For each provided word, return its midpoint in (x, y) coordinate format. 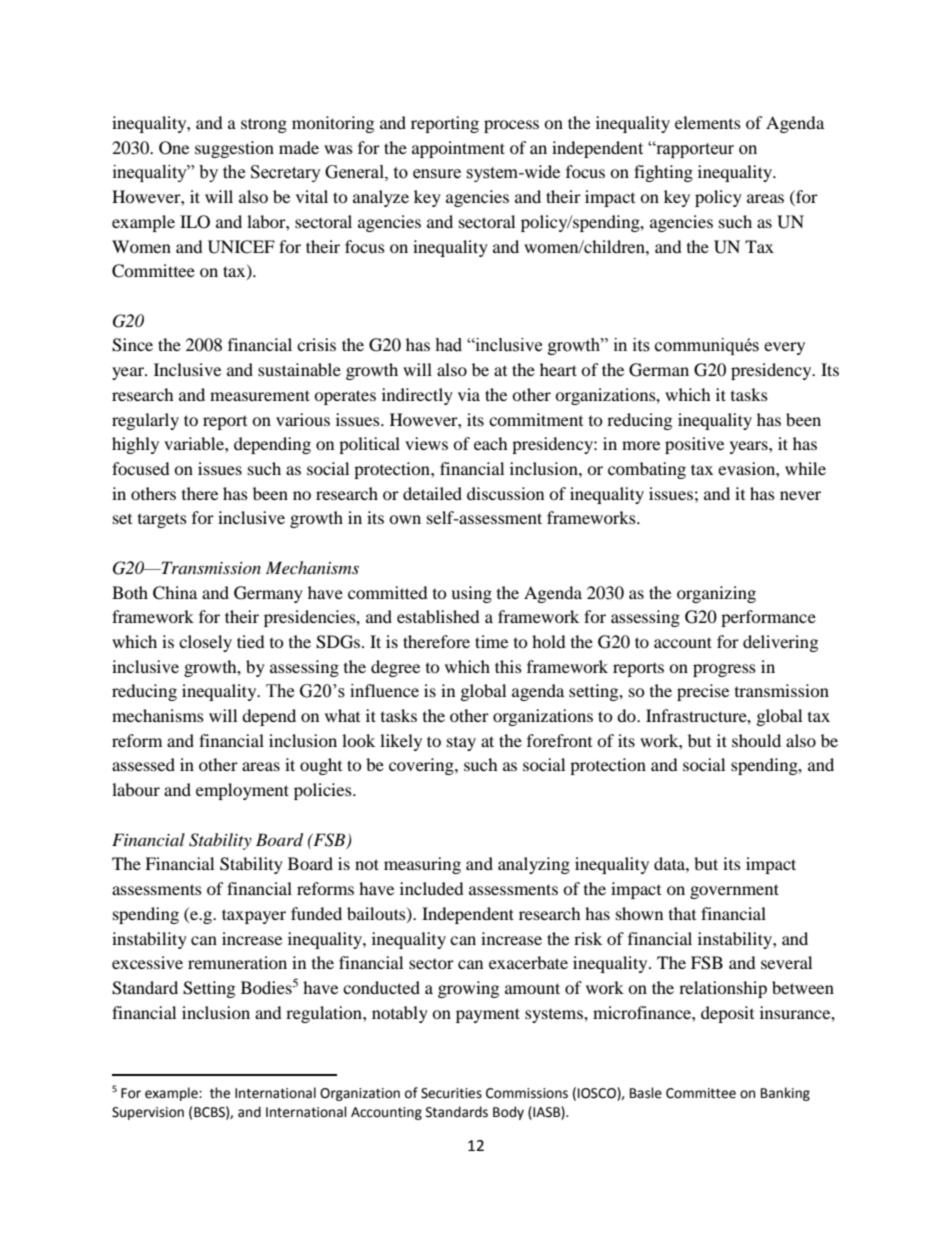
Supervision (148, 1113)
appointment (458, 149)
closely (205, 643)
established (438, 616)
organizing (716, 594)
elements (708, 122)
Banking (785, 1094)
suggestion (234, 149)
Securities (451, 1093)
